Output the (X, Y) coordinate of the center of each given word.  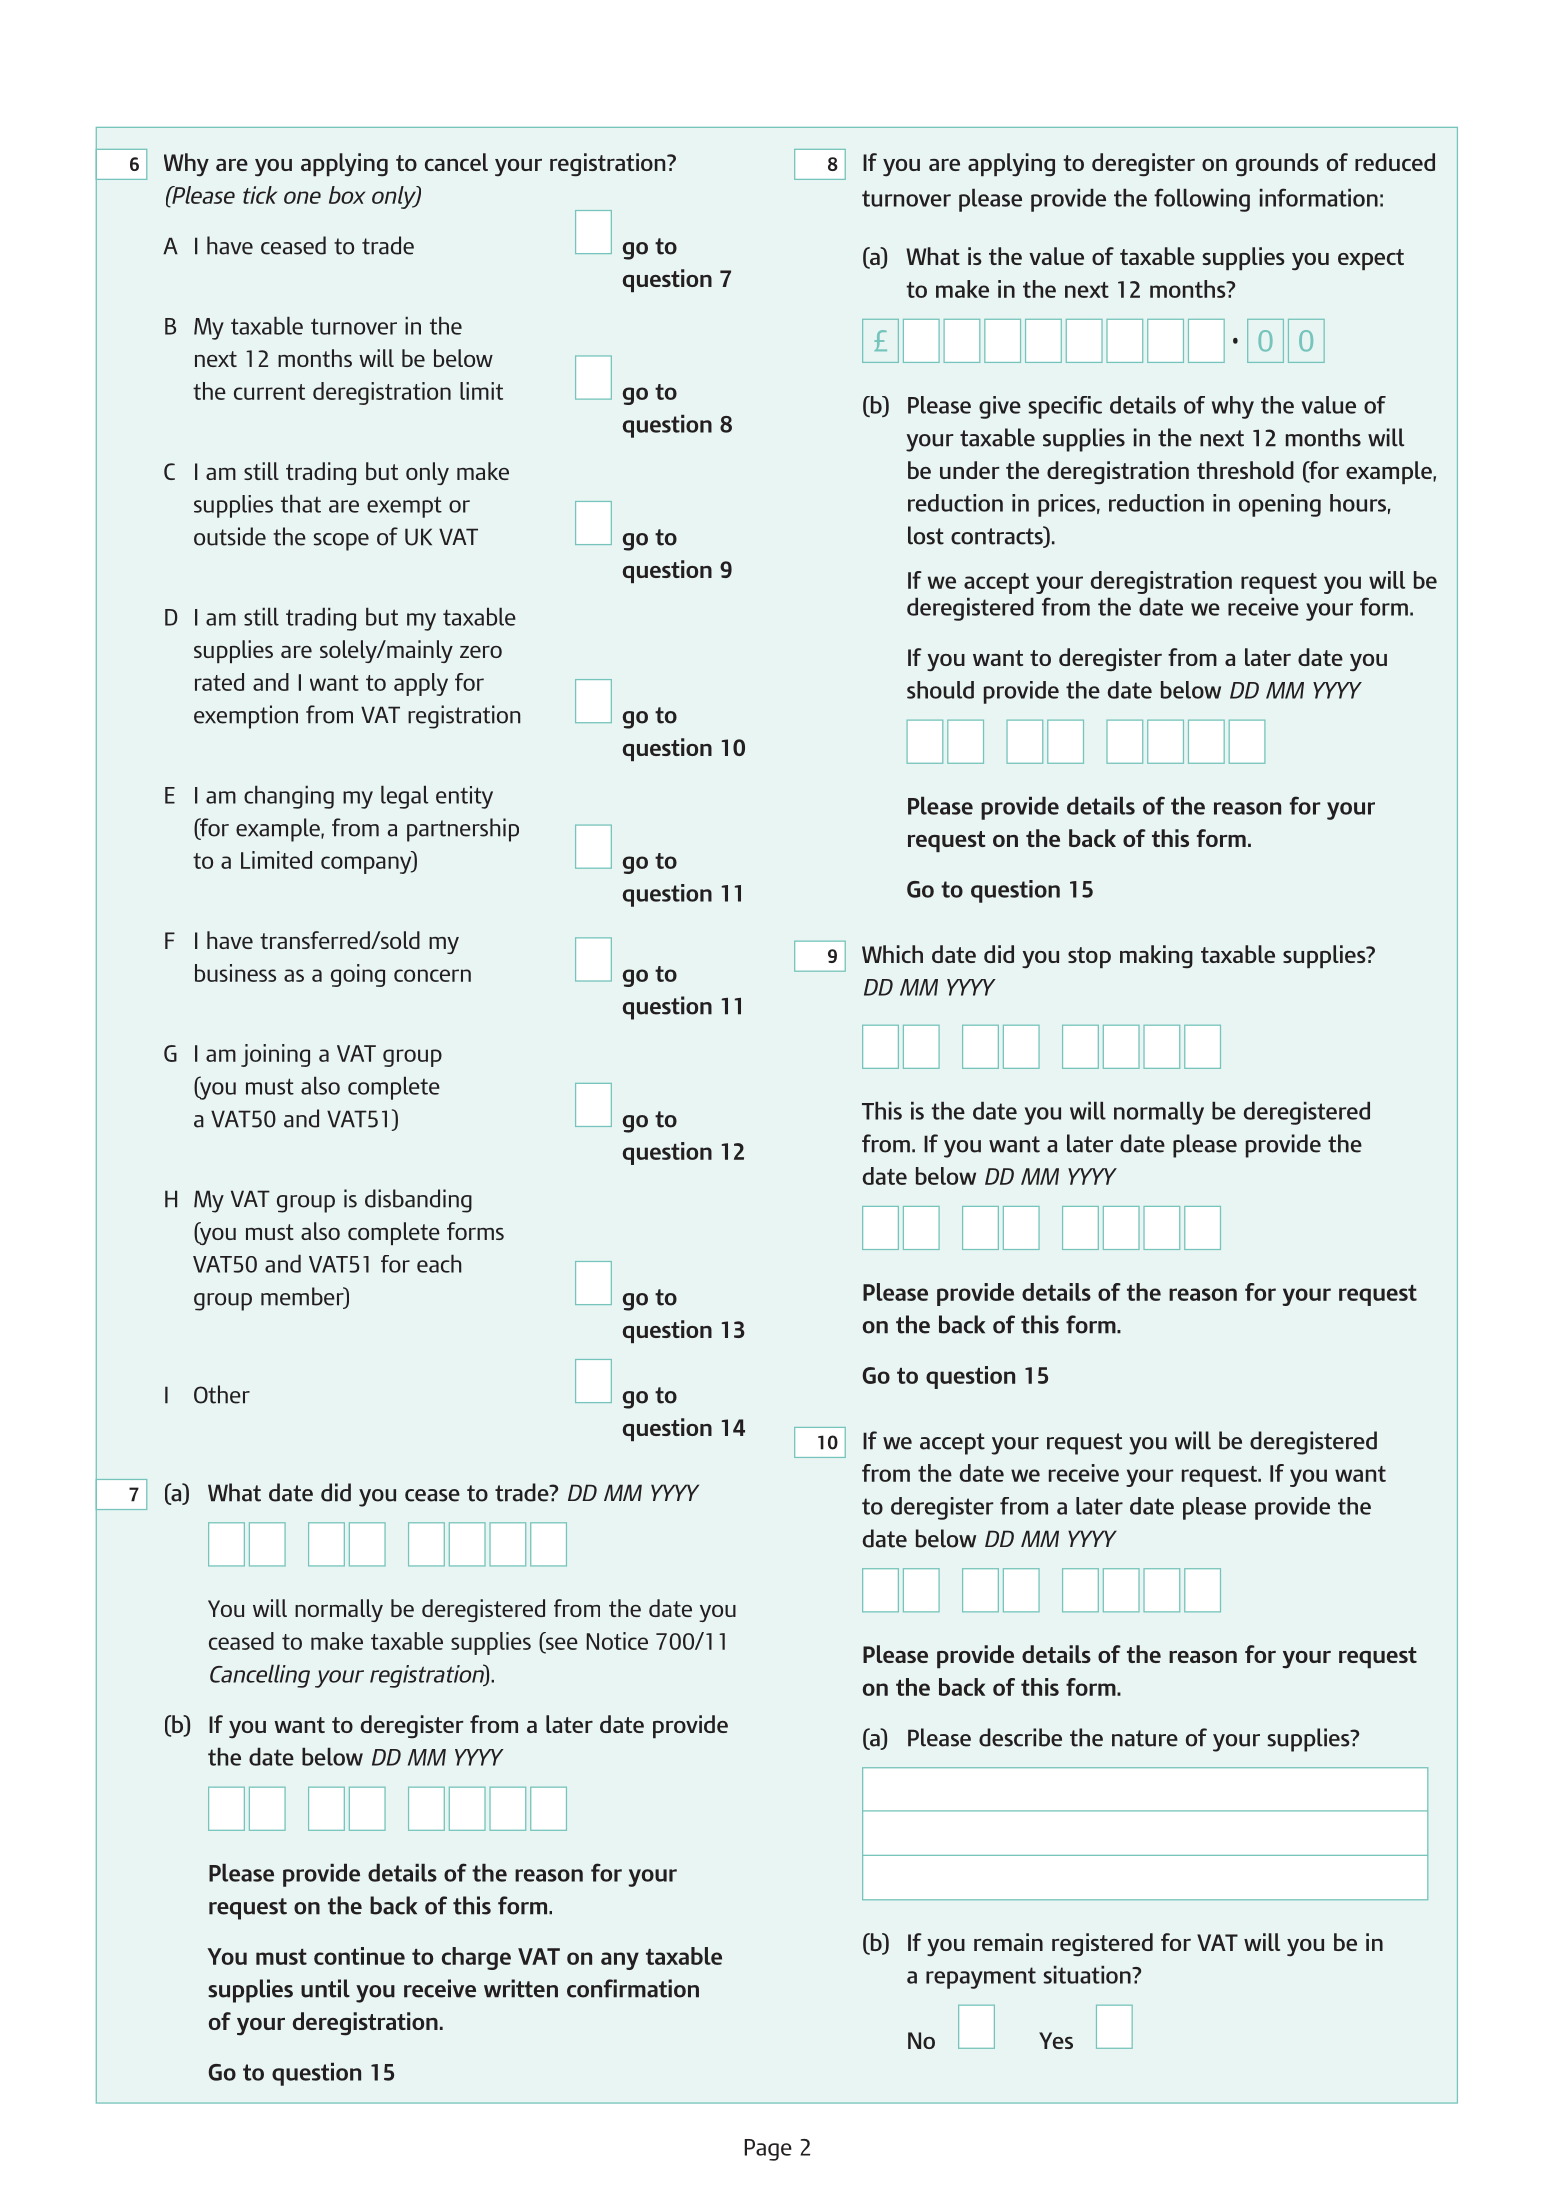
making (1156, 957)
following (1202, 200)
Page (768, 2150)
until (325, 1988)
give (1000, 407)
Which (892, 954)
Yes (1056, 2040)
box (347, 195)
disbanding (418, 1201)
